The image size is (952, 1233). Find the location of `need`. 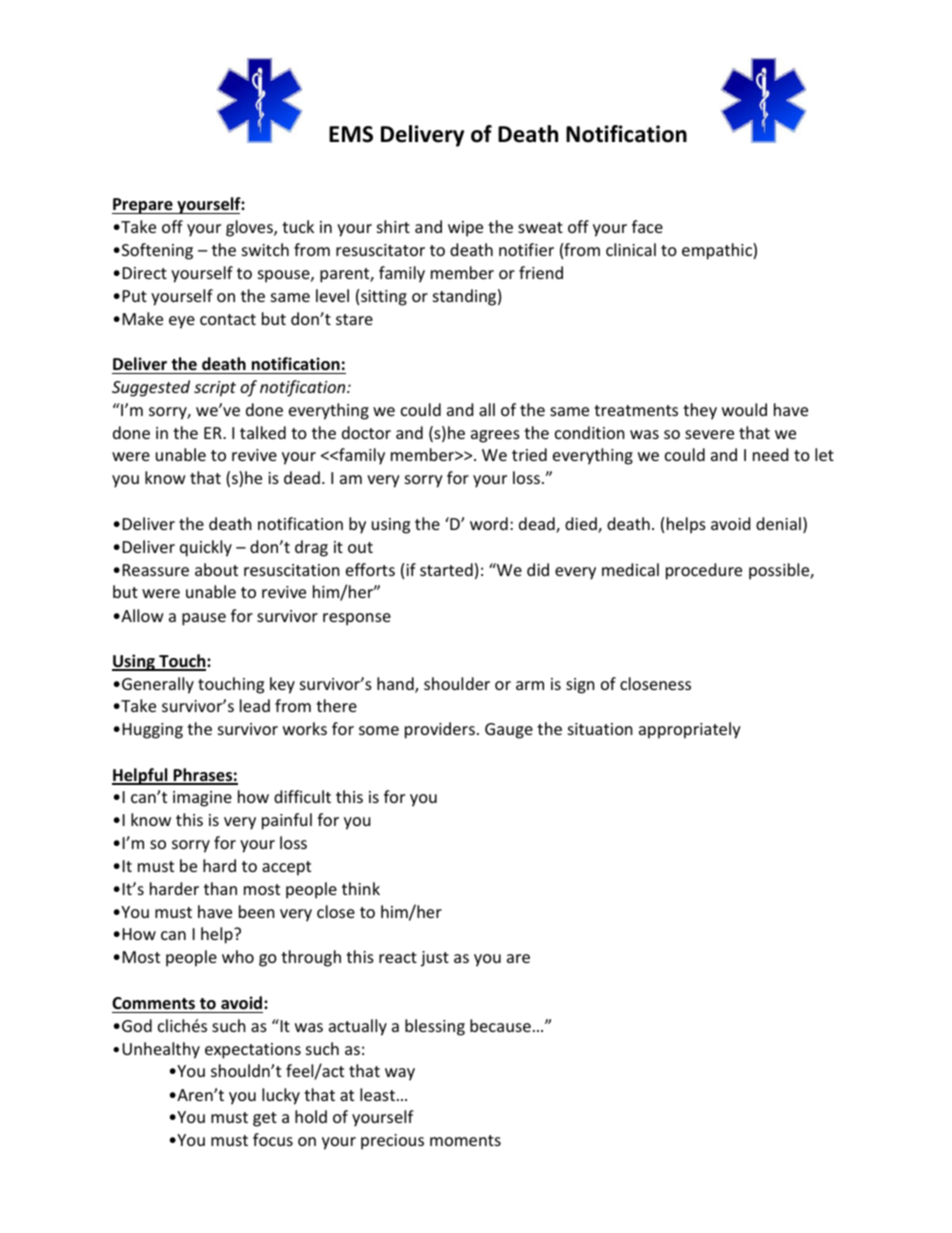

need is located at coordinates (770, 454).
